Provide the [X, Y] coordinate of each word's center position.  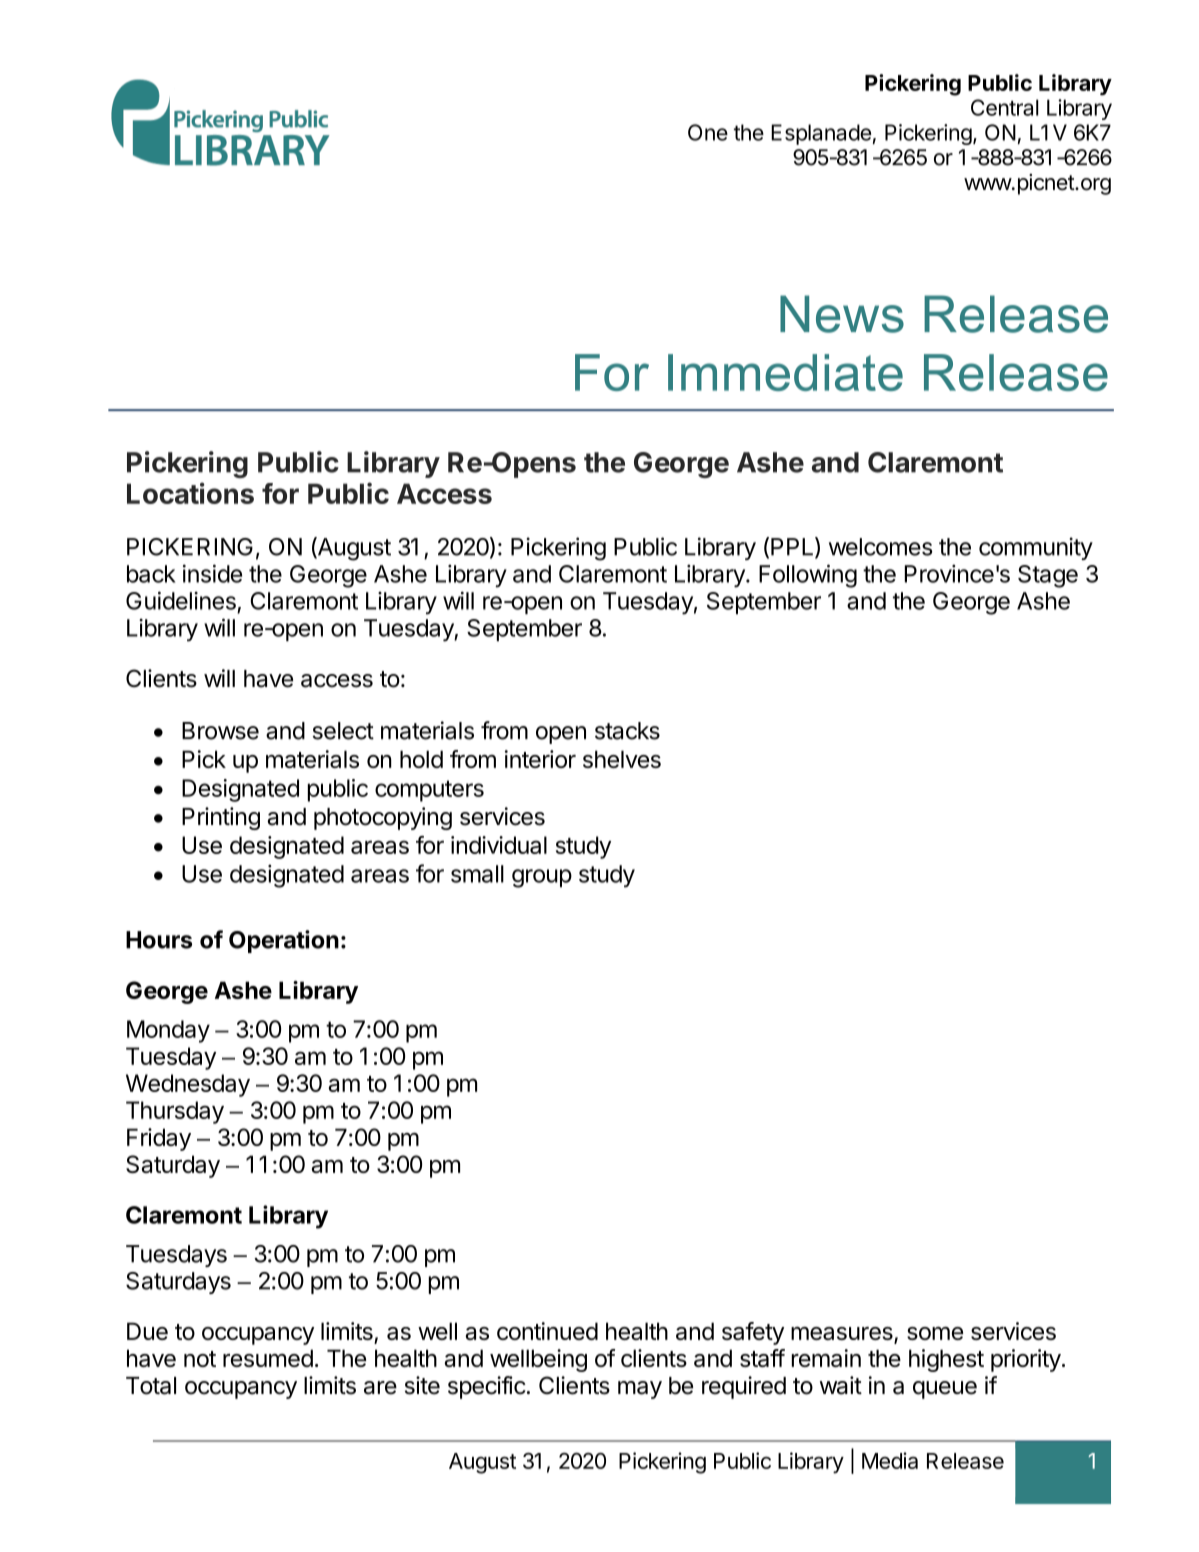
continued [547, 1331]
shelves [622, 759]
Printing [221, 818]
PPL [793, 547]
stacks [627, 731]
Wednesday [188, 1085]
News [842, 314]
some [935, 1333]
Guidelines [181, 600]
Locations [190, 493]
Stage [1048, 576]
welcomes [880, 547]
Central [1005, 107]
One [708, 132]
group [542, 878]
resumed [268, 1358]
